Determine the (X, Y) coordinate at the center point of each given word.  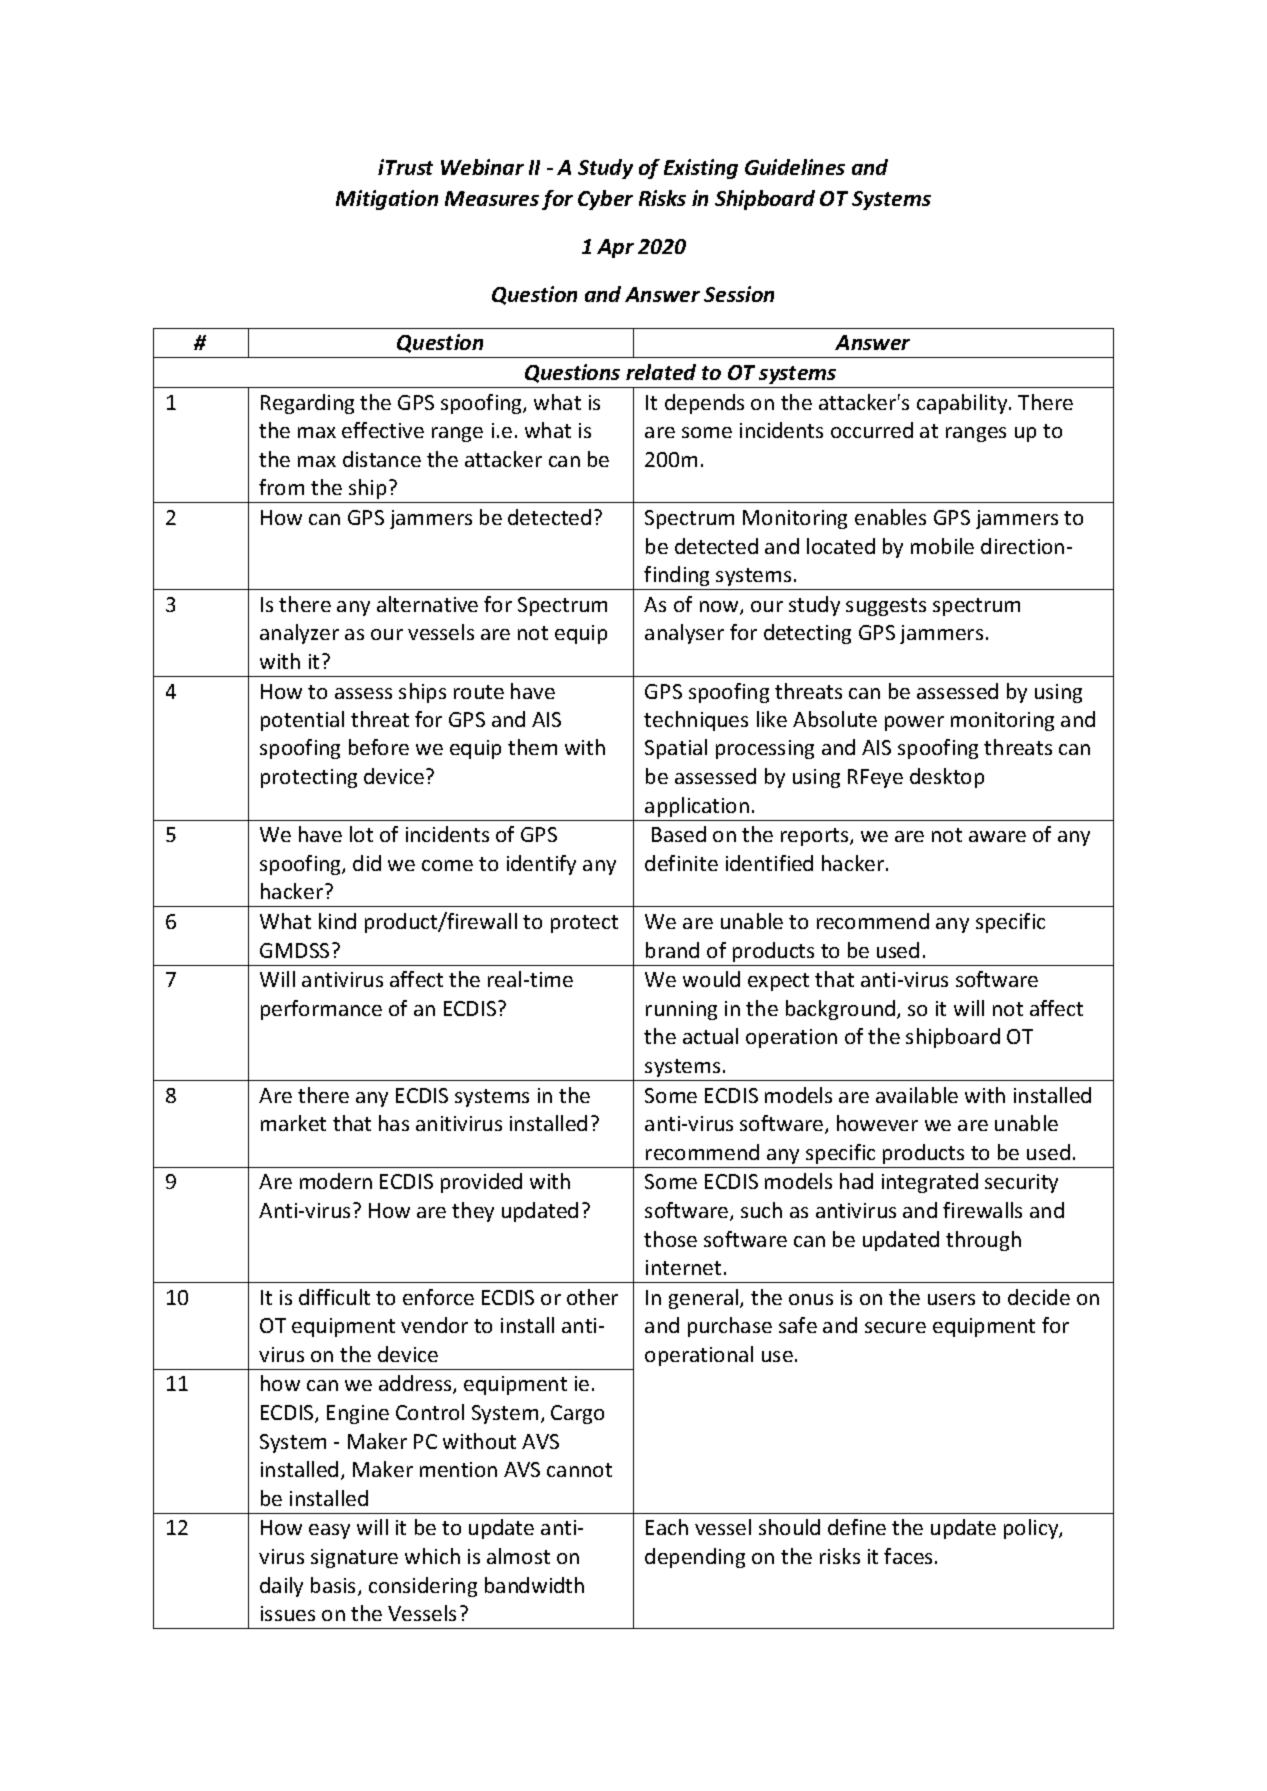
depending (695, 1558)
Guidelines (795, 167)
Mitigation (387, 200)
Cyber (605, 200)
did (367, 863)
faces (908, 1556)
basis (335, 1586)
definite (681, 863)
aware (997, 836)
